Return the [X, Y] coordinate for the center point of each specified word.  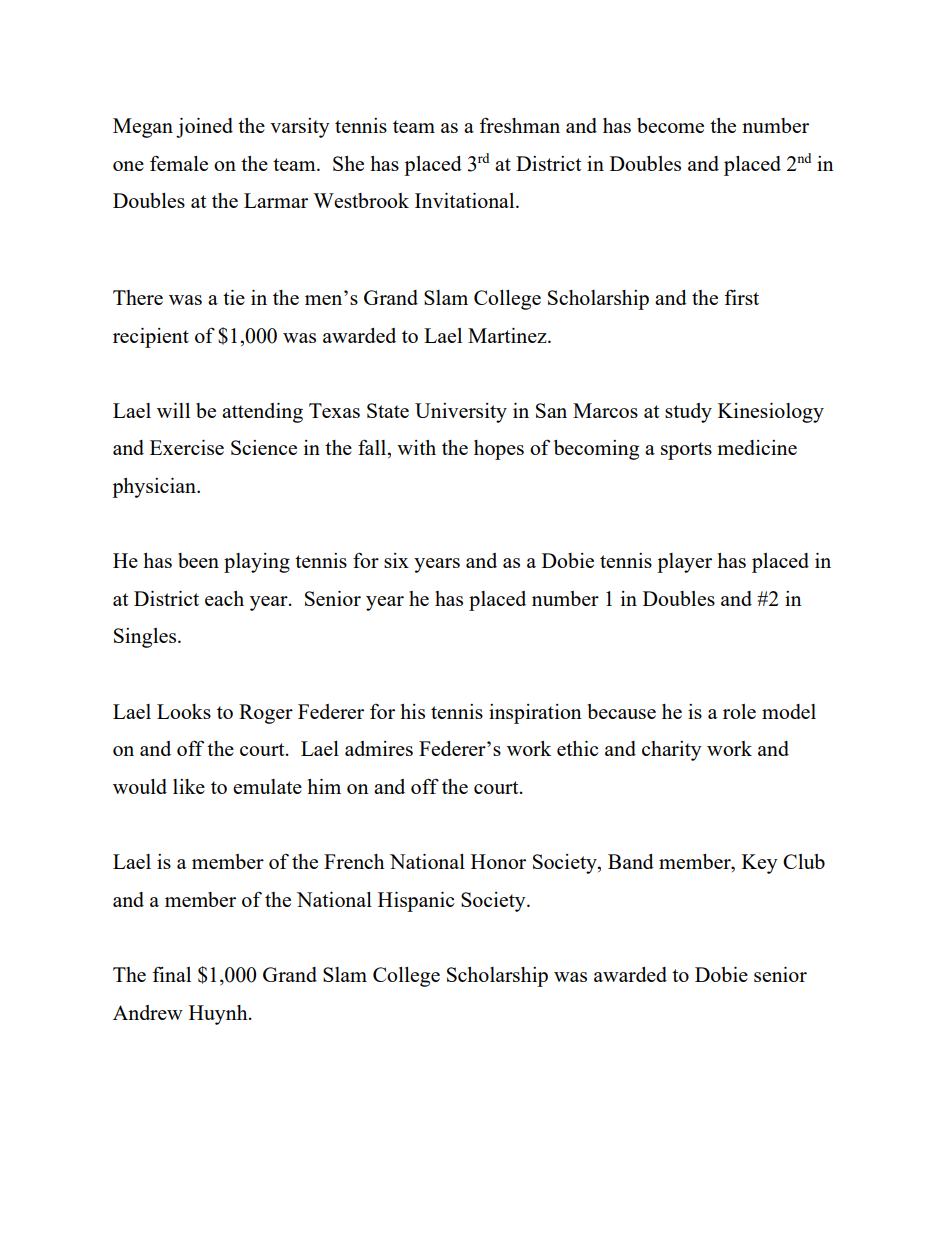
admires [379, 748]
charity [672, 751]
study [688, 413]
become [670, 125]
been [198, 560]
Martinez [508, 335]
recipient [151, 338]
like [189, 786]
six [396, 560]
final [171, 974]
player [684, 563]
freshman [519, 125]
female [179, 163]
